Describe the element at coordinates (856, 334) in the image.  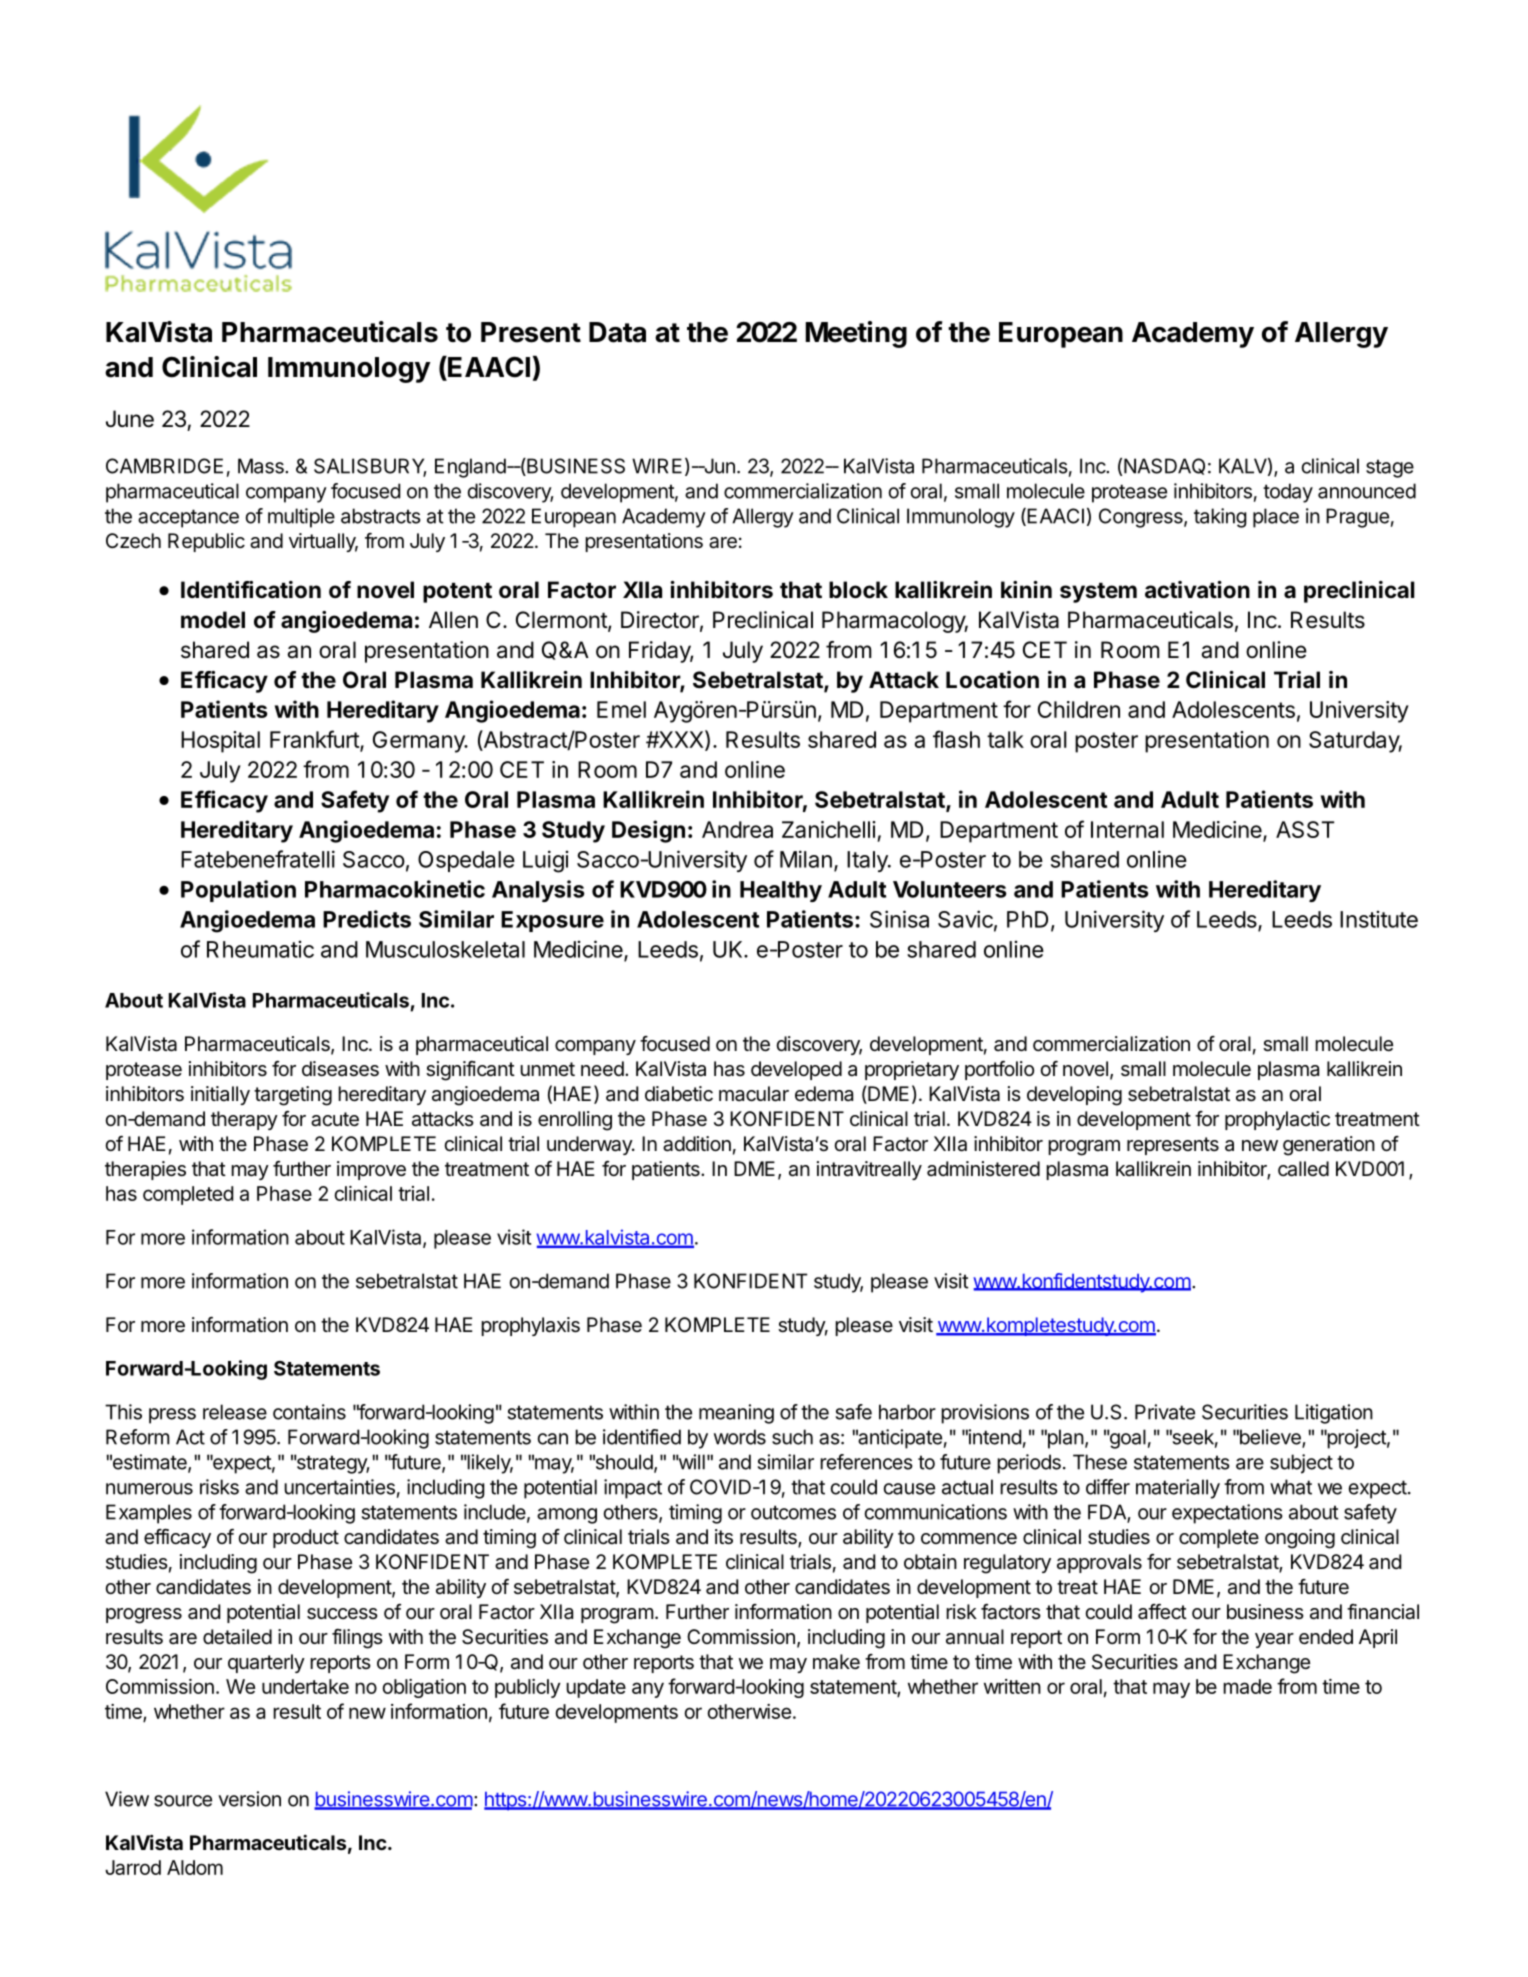
I see `Meeting` at that location.
